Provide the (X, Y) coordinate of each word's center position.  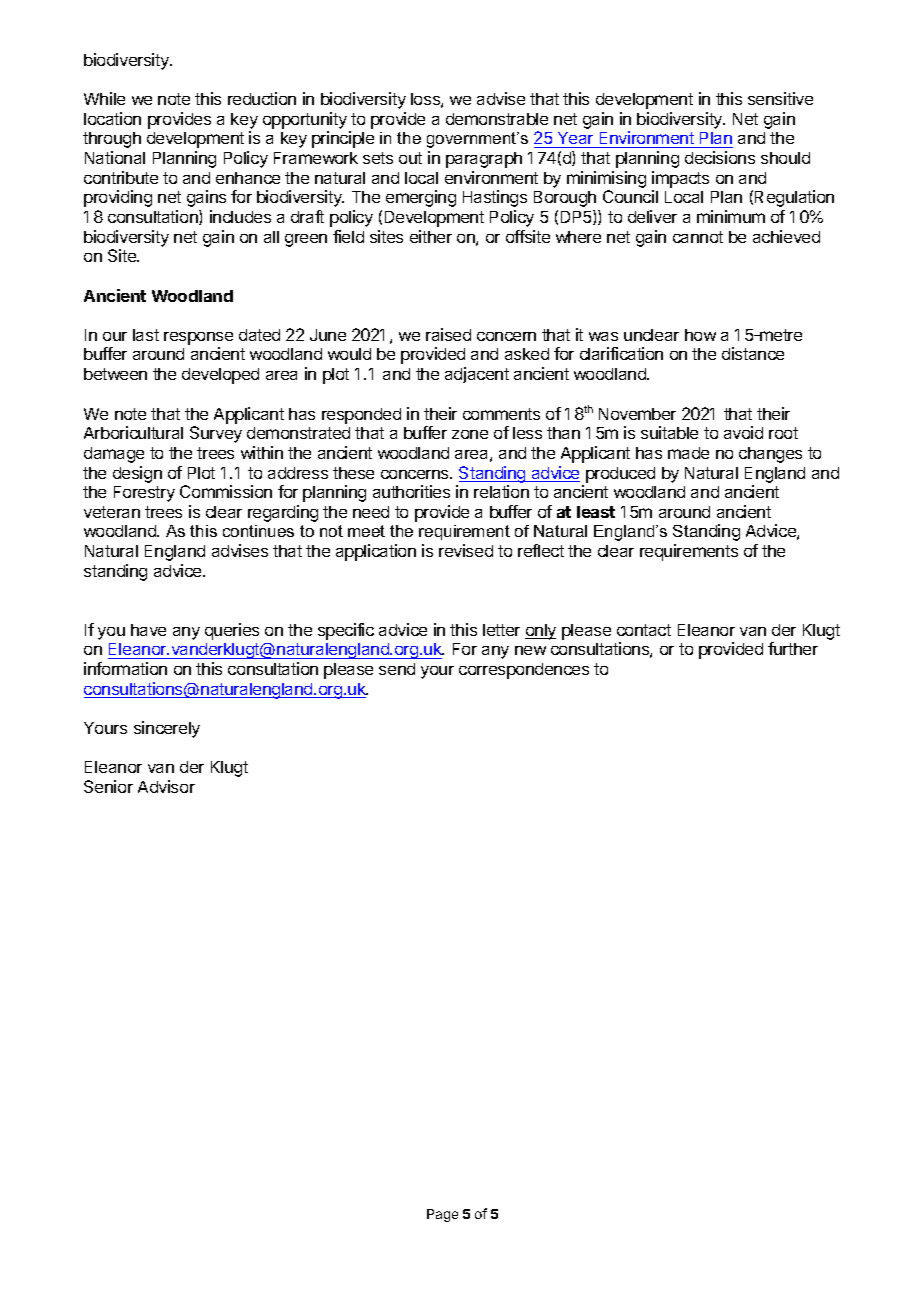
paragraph (484, 160)
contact (644, 630)
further (793, 648)
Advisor (166, 786)
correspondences (524, 671)
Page (442, 1215)
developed (220, 376)
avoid (743, 432)
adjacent (477, 375)
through (112, 140)
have (148, 630)
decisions (720, 157)
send (397, 669)
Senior (108, 786)
